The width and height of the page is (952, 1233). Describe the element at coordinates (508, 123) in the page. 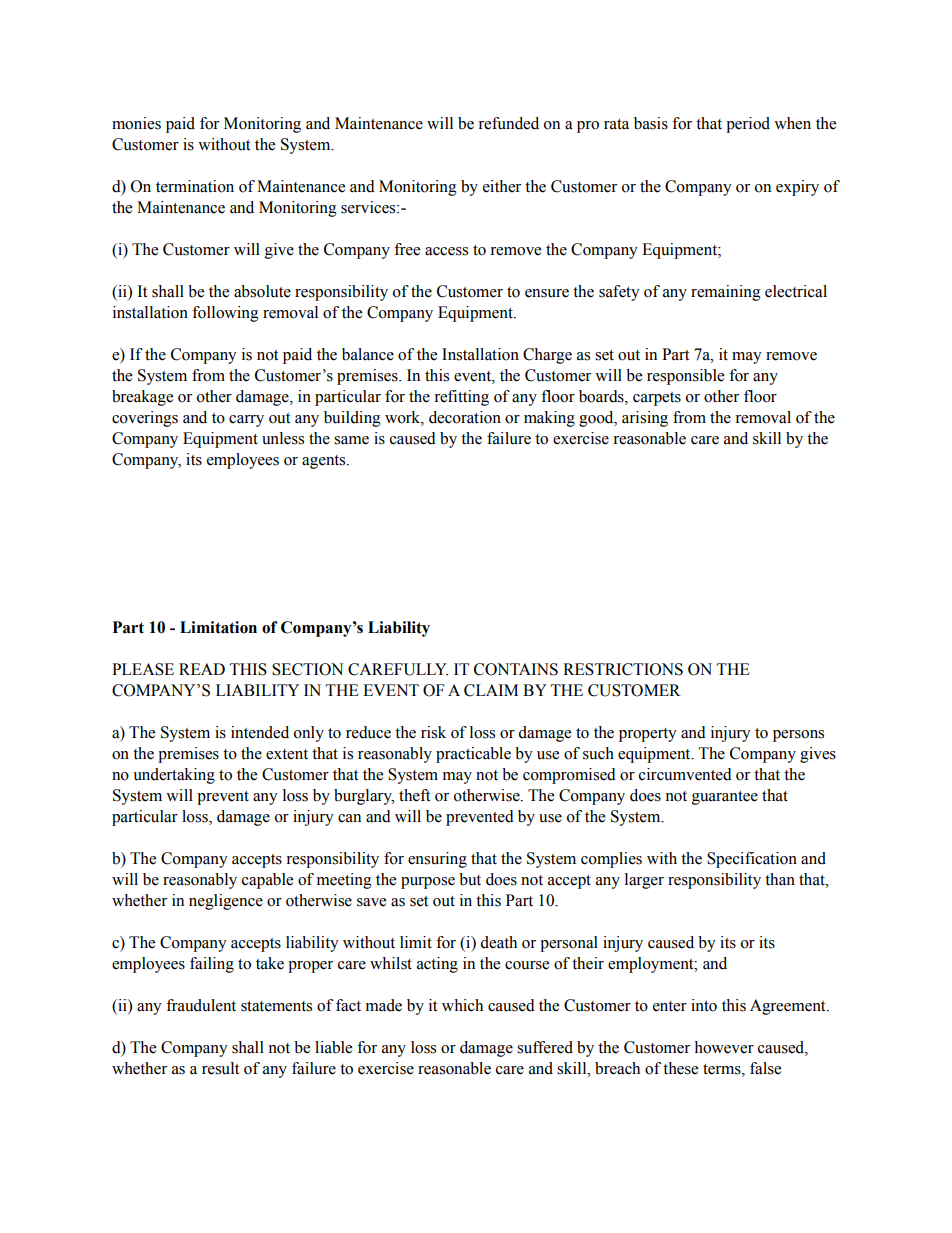

I see `refunded` at that location.
